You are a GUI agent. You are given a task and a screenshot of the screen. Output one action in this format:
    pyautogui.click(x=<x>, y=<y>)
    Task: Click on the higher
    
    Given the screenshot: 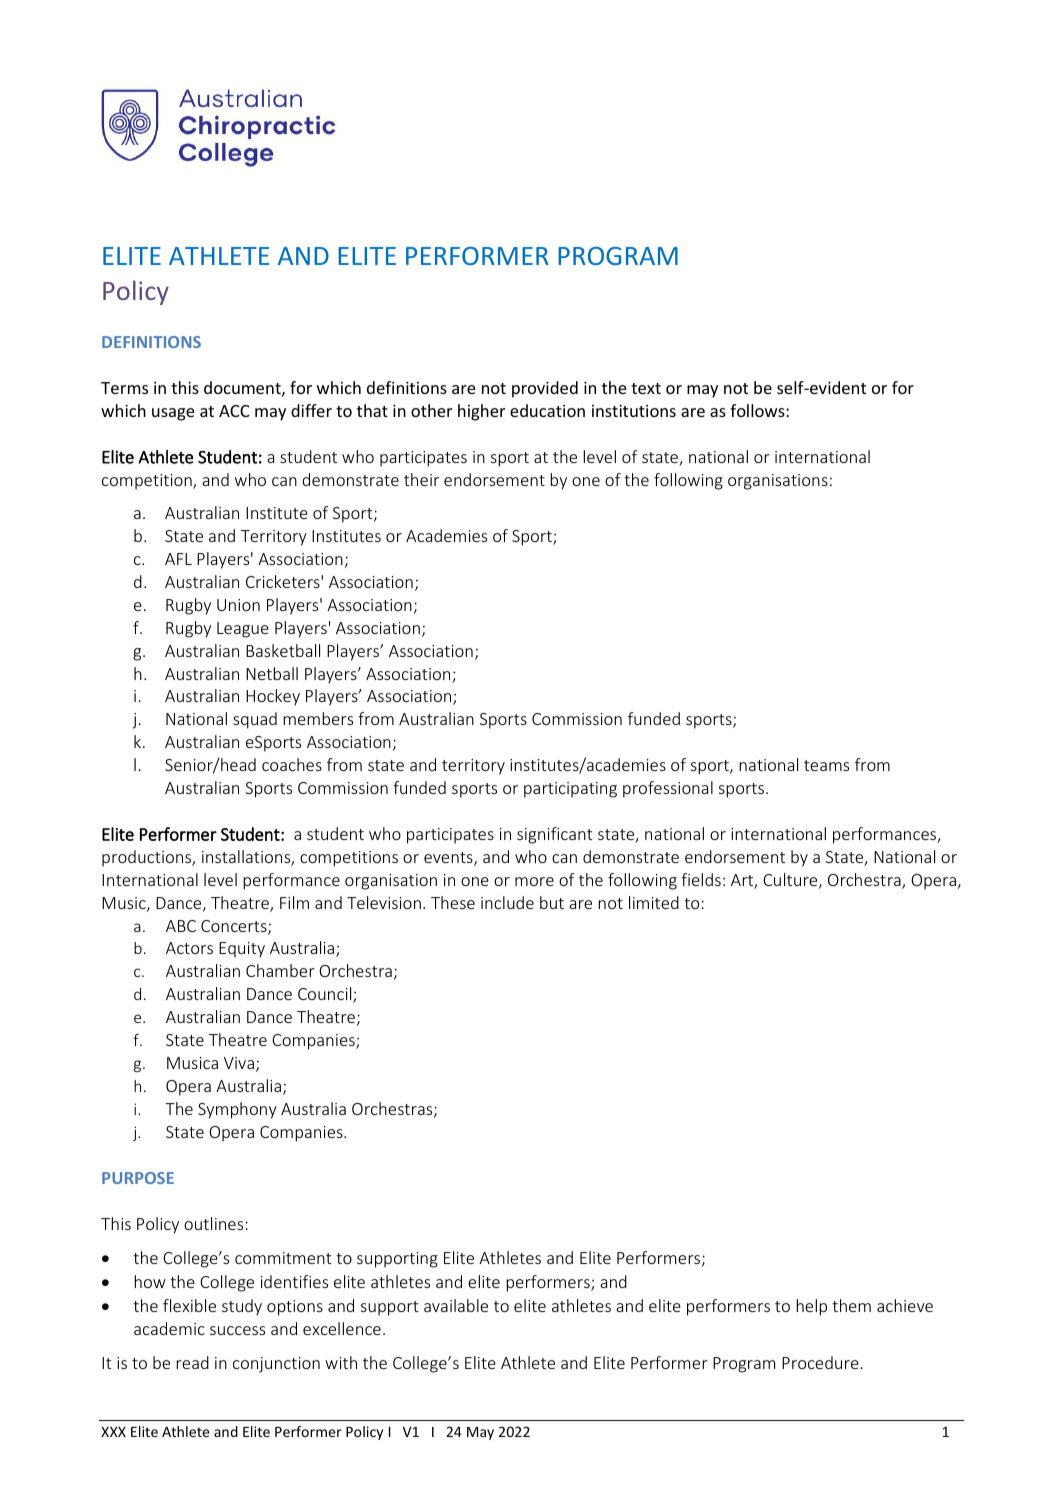 What is the action you would take?
    pyautogui.click(x=481, y=412)
